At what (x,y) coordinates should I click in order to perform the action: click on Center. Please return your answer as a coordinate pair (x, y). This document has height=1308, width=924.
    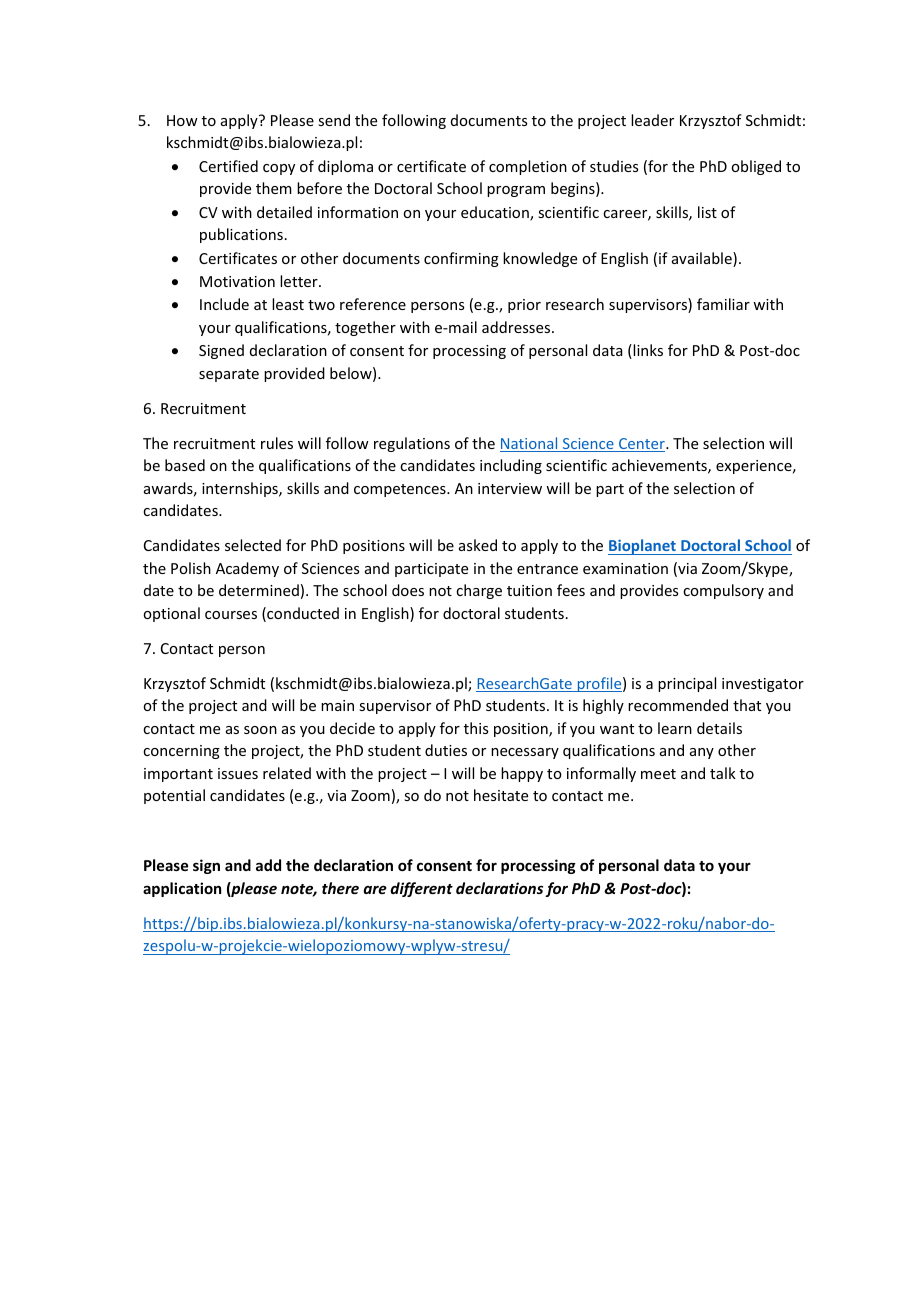
    Looking at the image, I should click on (642, 445).
